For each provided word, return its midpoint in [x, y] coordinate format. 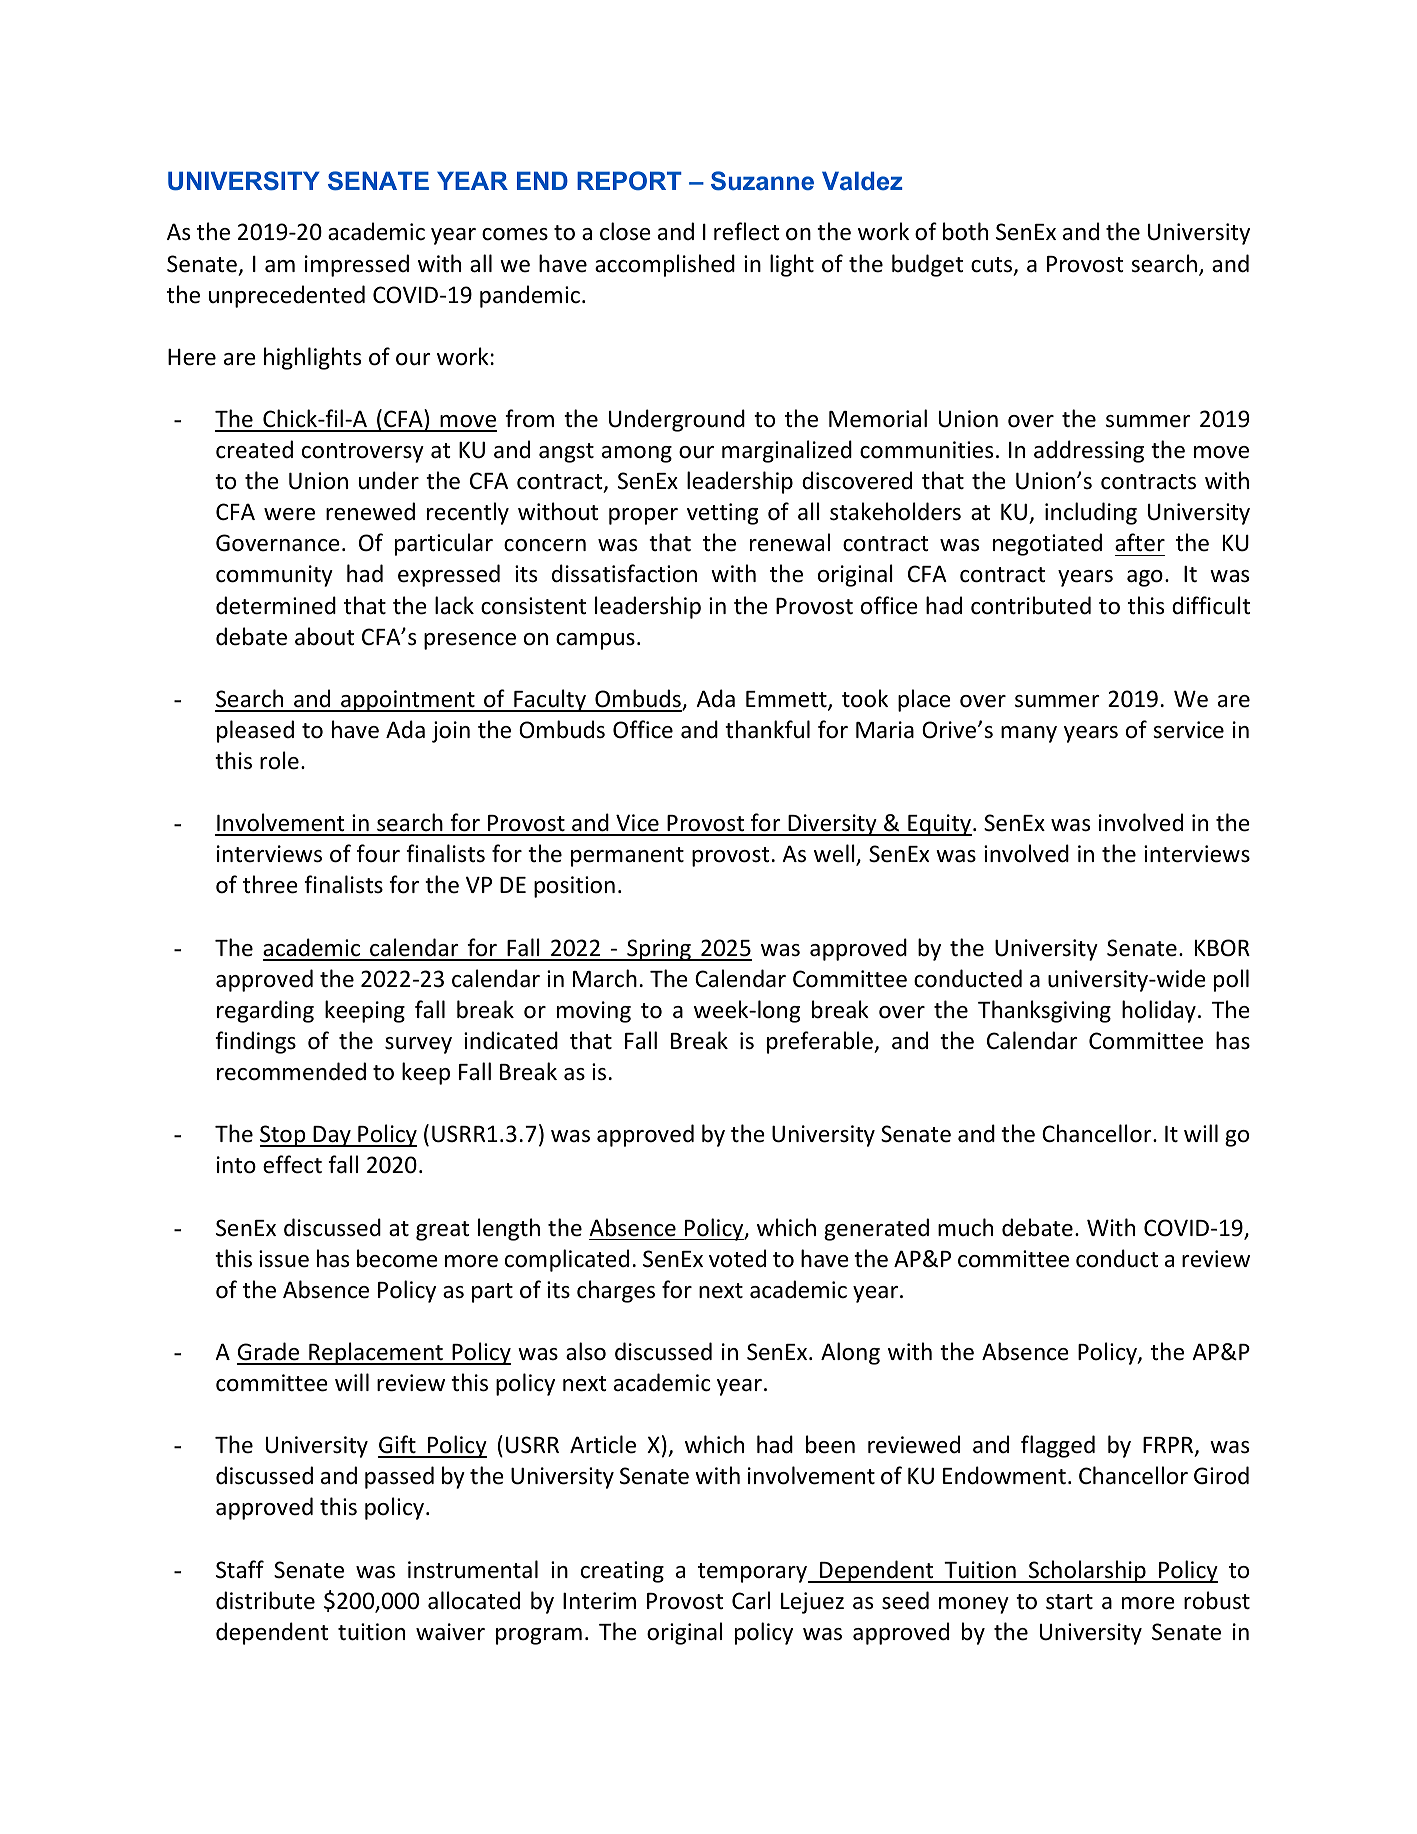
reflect [746, 231]
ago [1145, 578]
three [270, 884]
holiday [1159, 1011]
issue [284, 1259]
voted [737, 1258]
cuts [993, 266]
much [965, 1227]
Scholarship [1087, 1571]
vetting [722, 514]
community [274, 576]
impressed [357, 265]
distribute [265, 1600]
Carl [751, 1600]
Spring [659, 950]
